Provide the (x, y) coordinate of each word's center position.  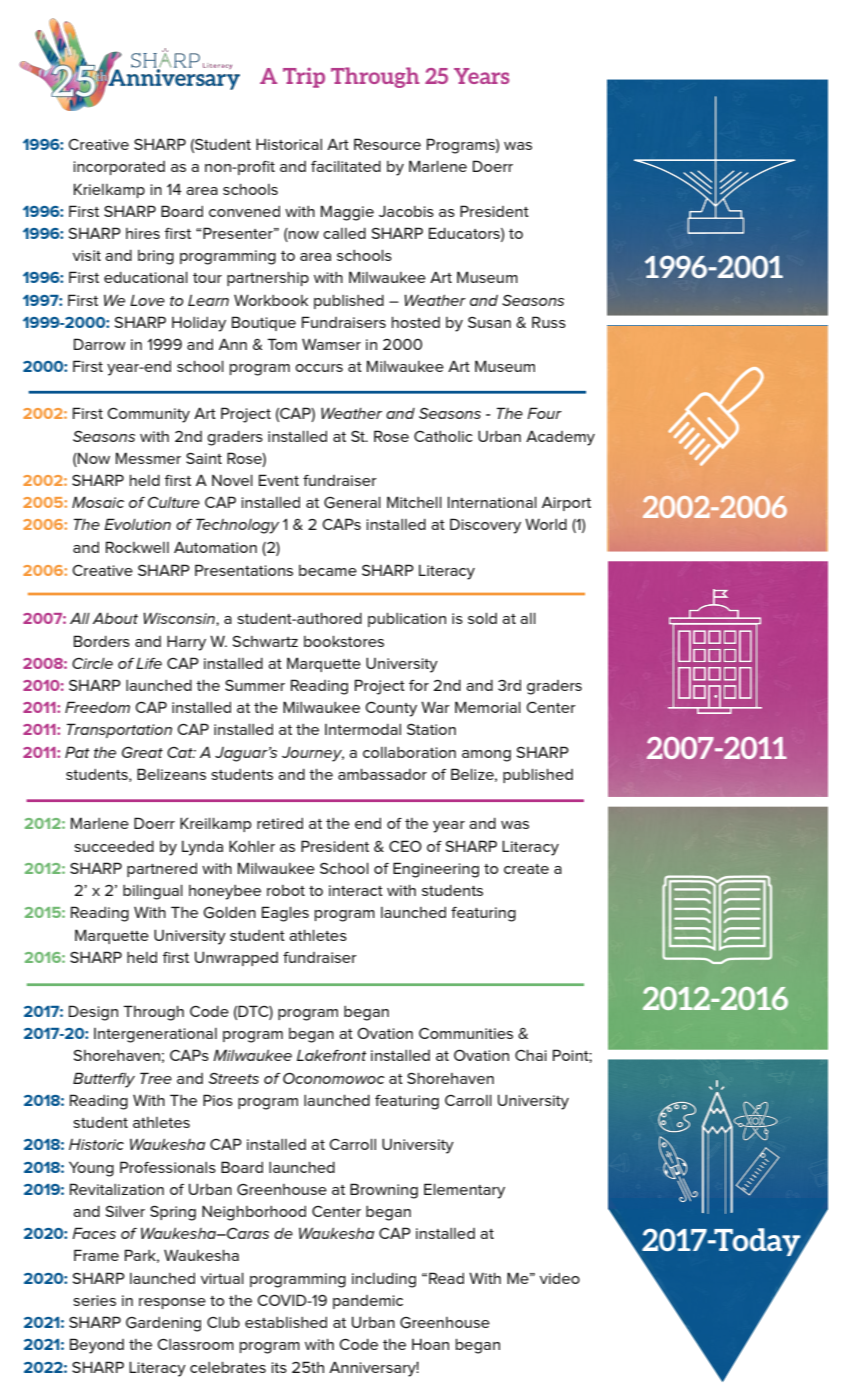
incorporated (119, 168)
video (560, 1278)
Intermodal (363, 729)
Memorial (488, 707)
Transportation (119, 730)
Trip (304, 77)
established (286, 1322)
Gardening (163, 1324)
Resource (387, 144)
